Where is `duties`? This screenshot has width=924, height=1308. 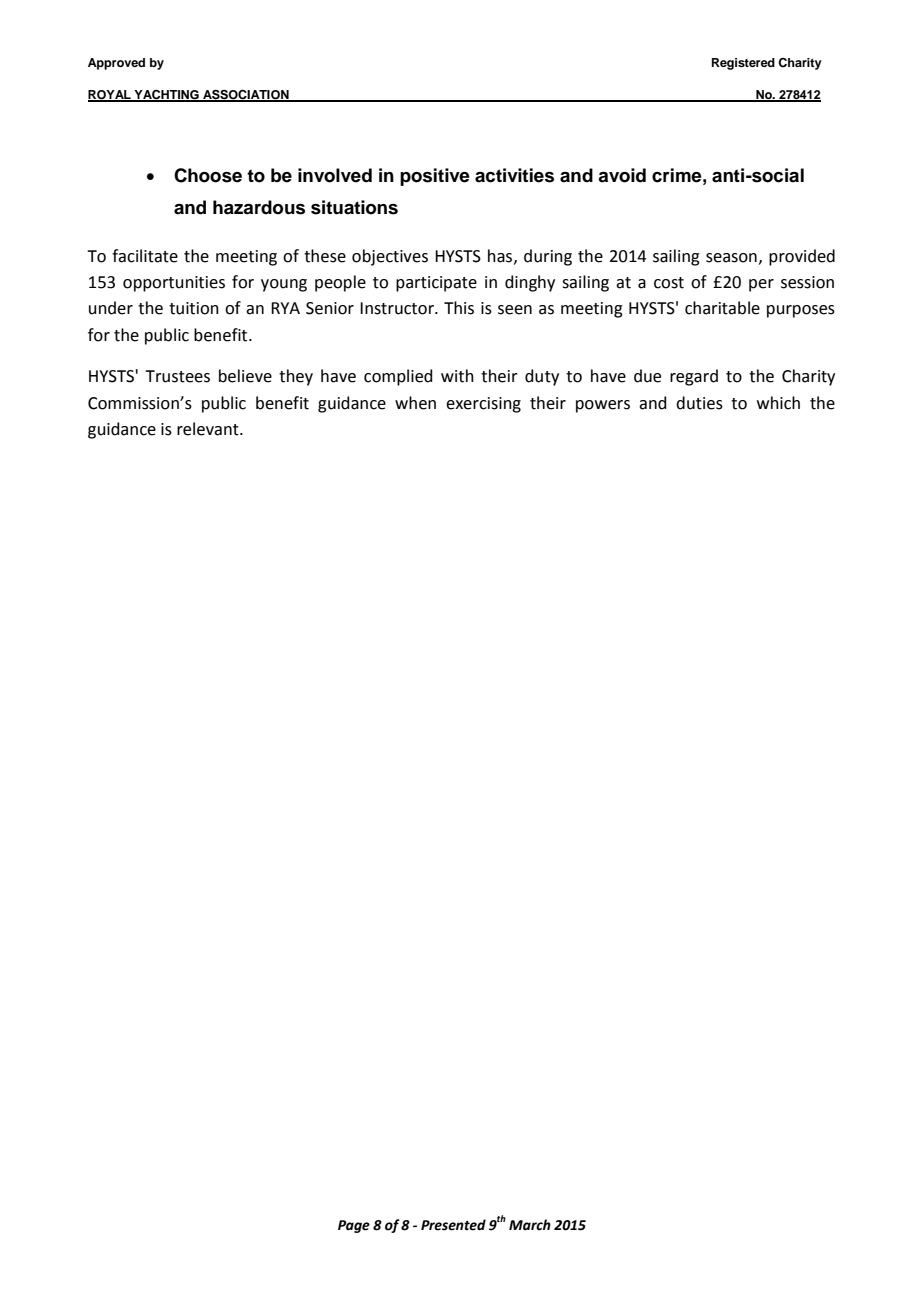 duties is located at coordinates (699, 403).
